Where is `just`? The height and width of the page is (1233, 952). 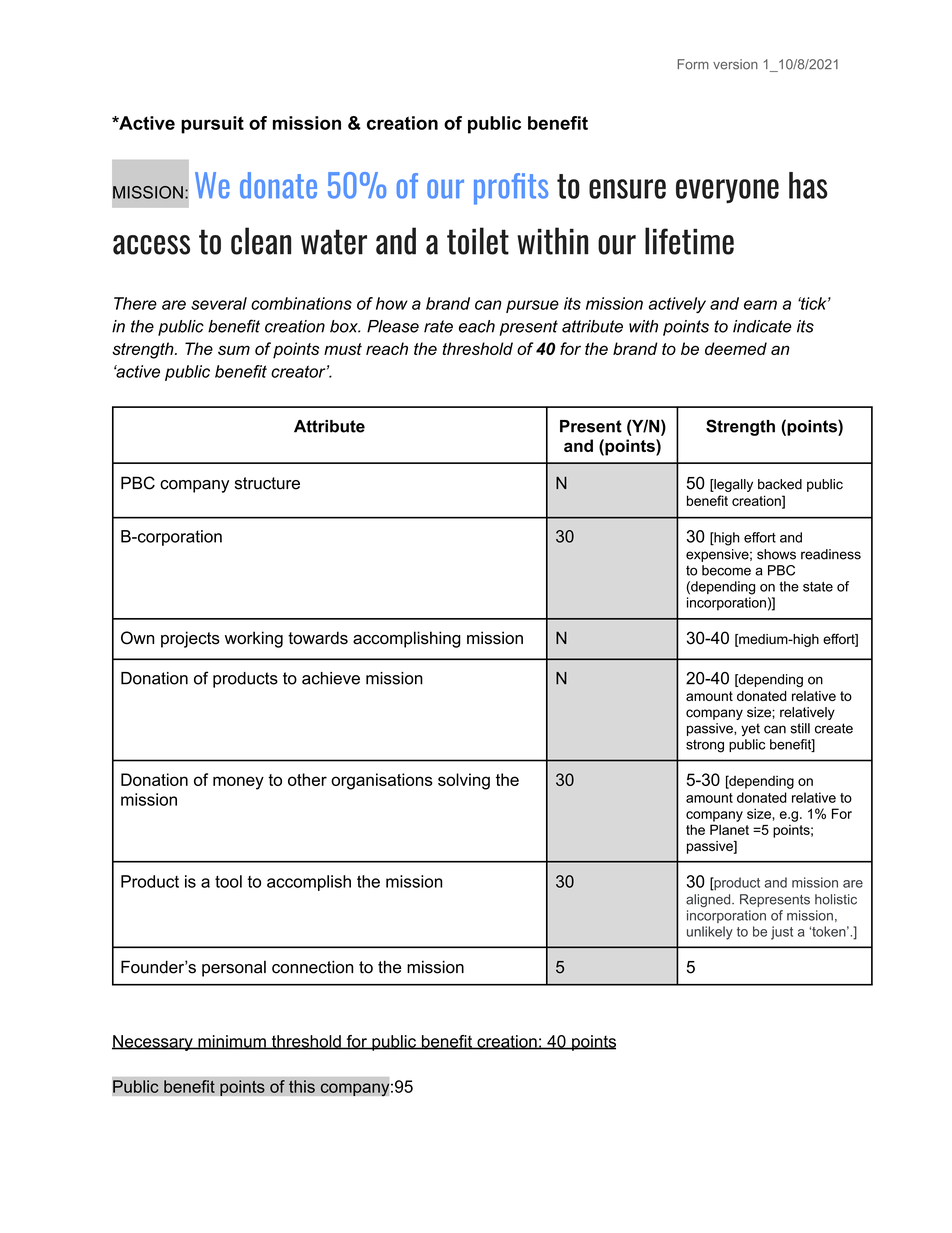
just is located at coordinates (782, 933).
